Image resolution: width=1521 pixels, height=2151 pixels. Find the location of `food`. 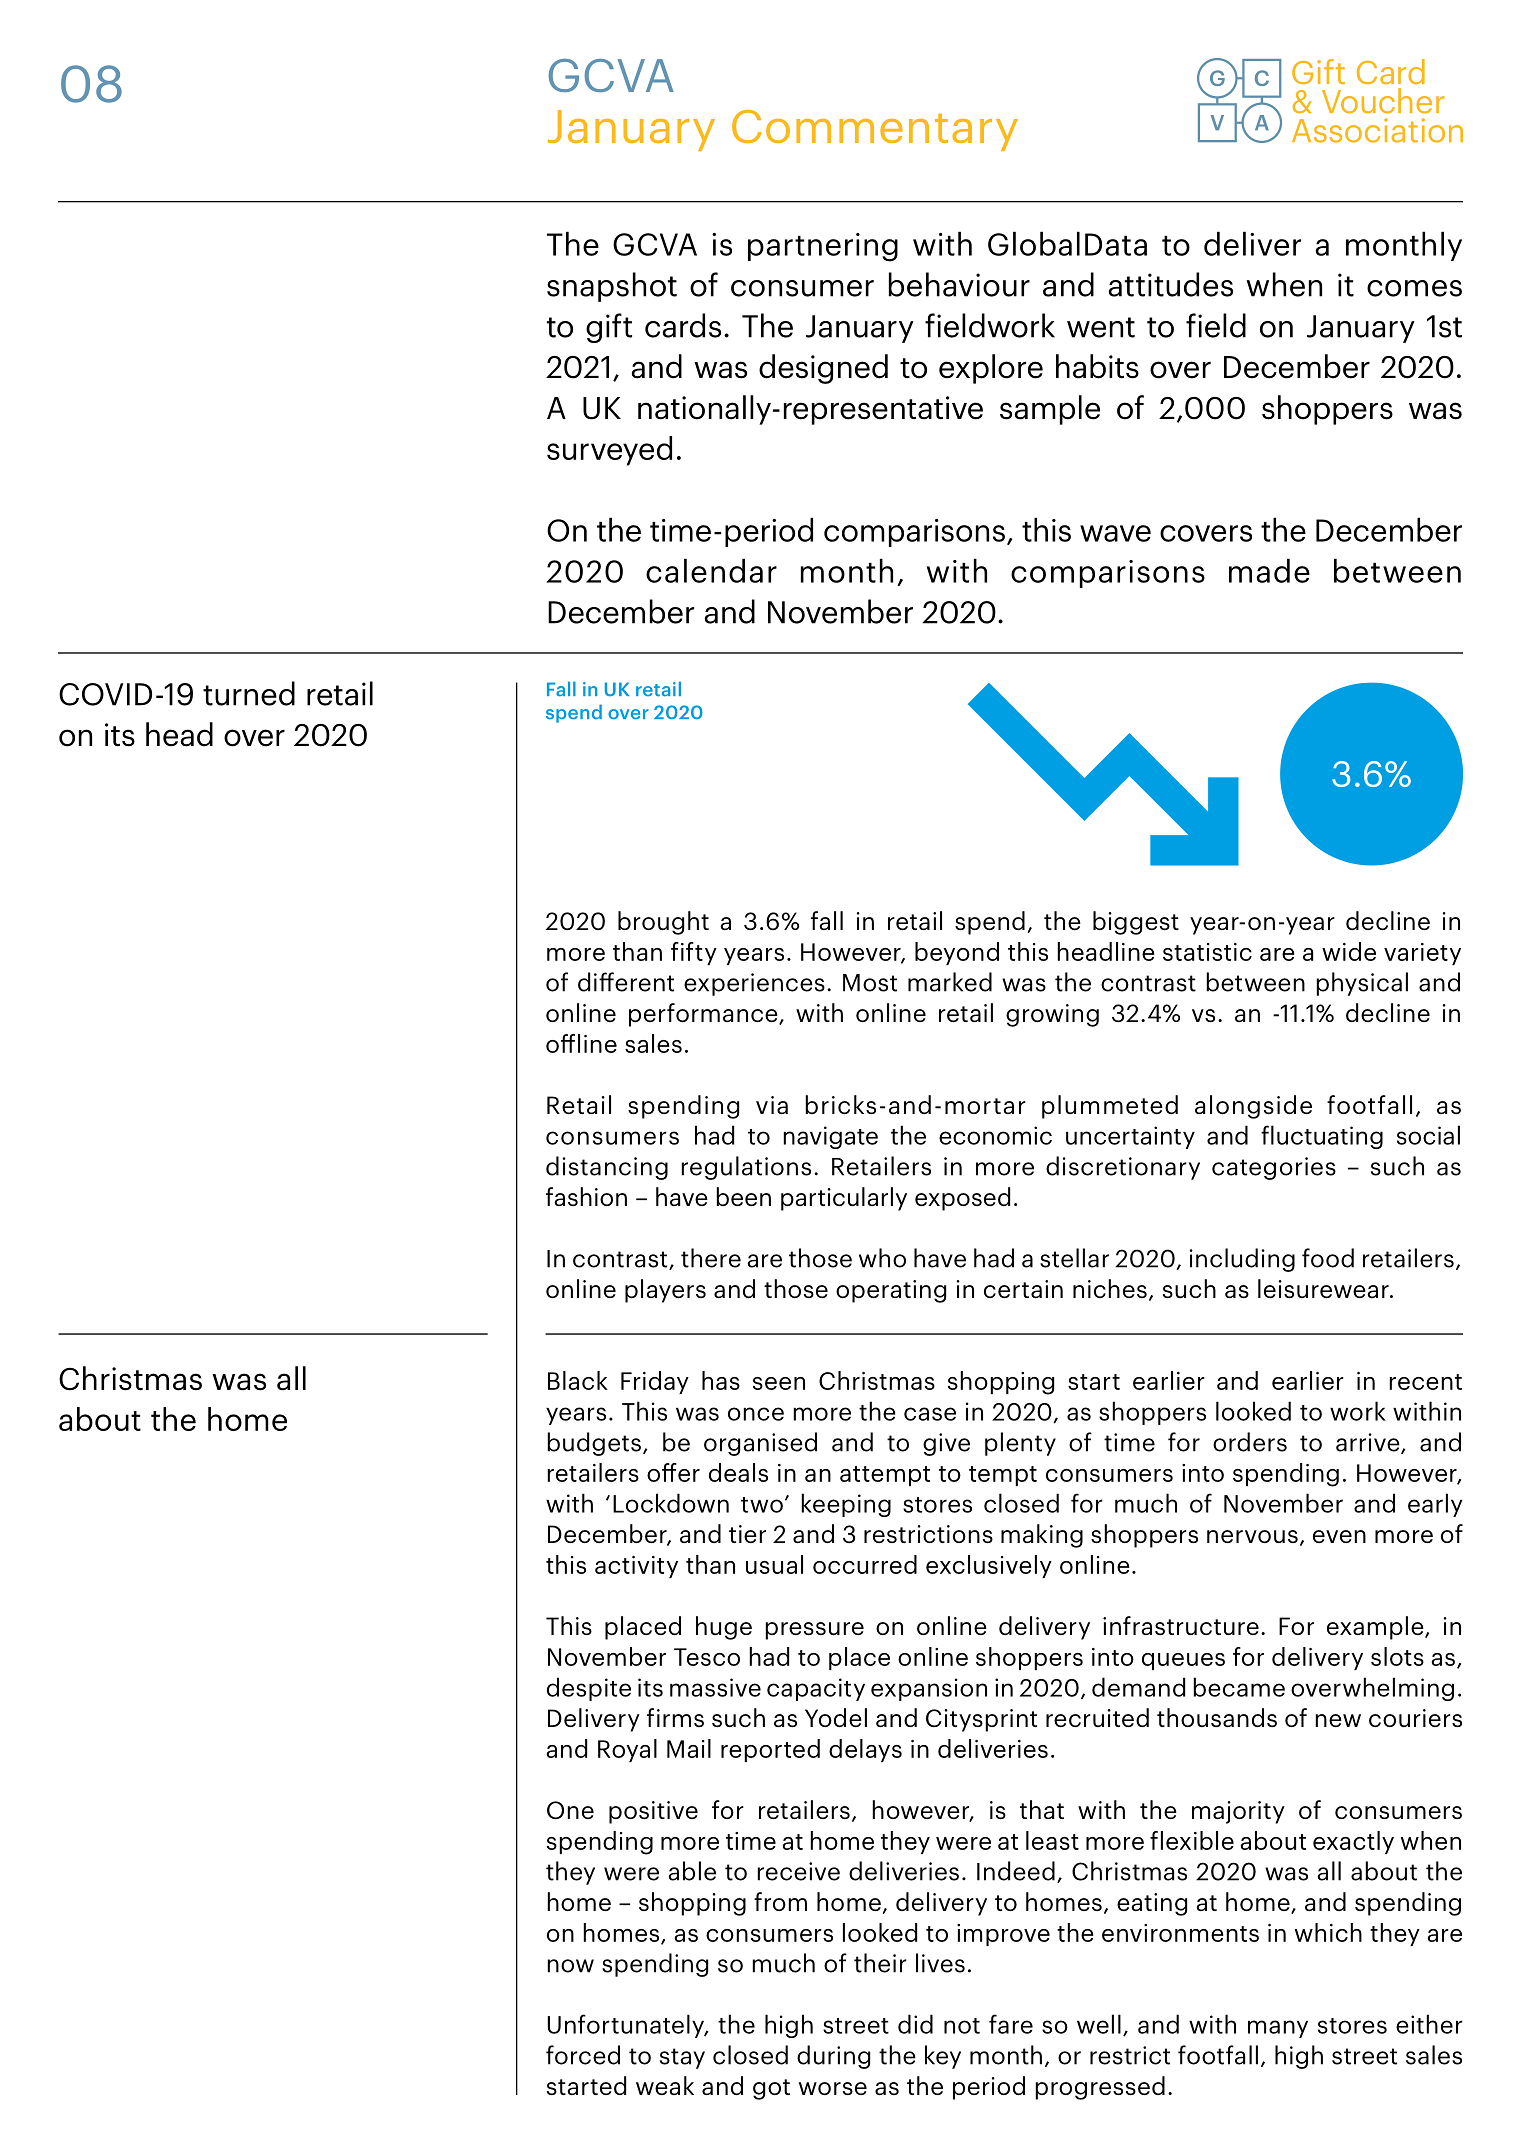

food is located at coordinates (1328, 1258).
